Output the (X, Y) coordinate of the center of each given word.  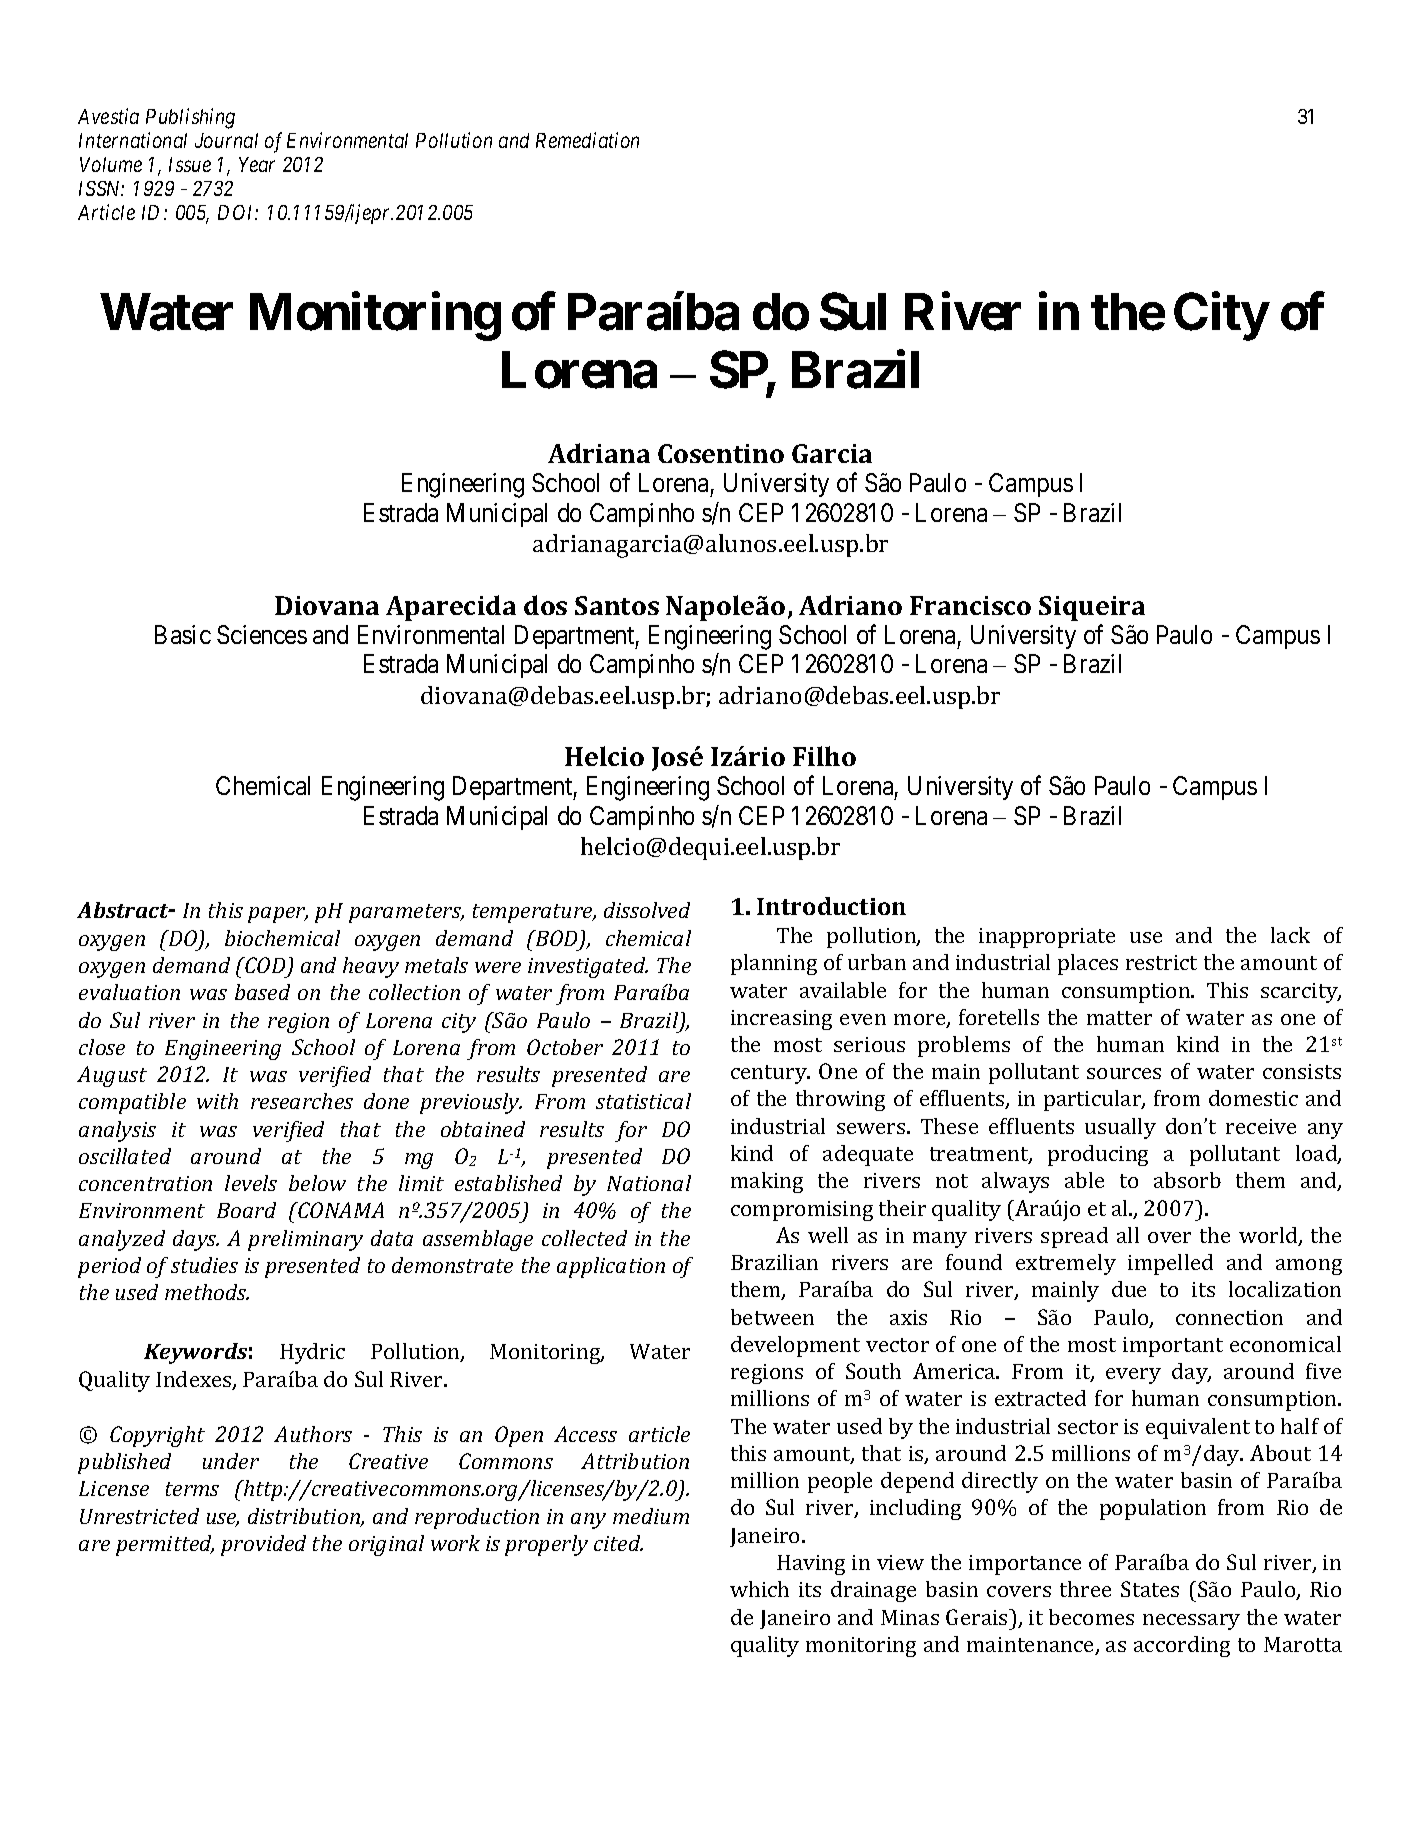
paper (278, 915)
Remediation (587, 140)
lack (1290, 935)
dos (545, 605)
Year (257, 164)
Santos (617, 605)
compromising (802, 1211)
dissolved (647, 910)
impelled (1170, 1264)
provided (263, 1545)
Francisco (970, 605)
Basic (183, 634)
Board (246, 1210)
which (759, 1589)
